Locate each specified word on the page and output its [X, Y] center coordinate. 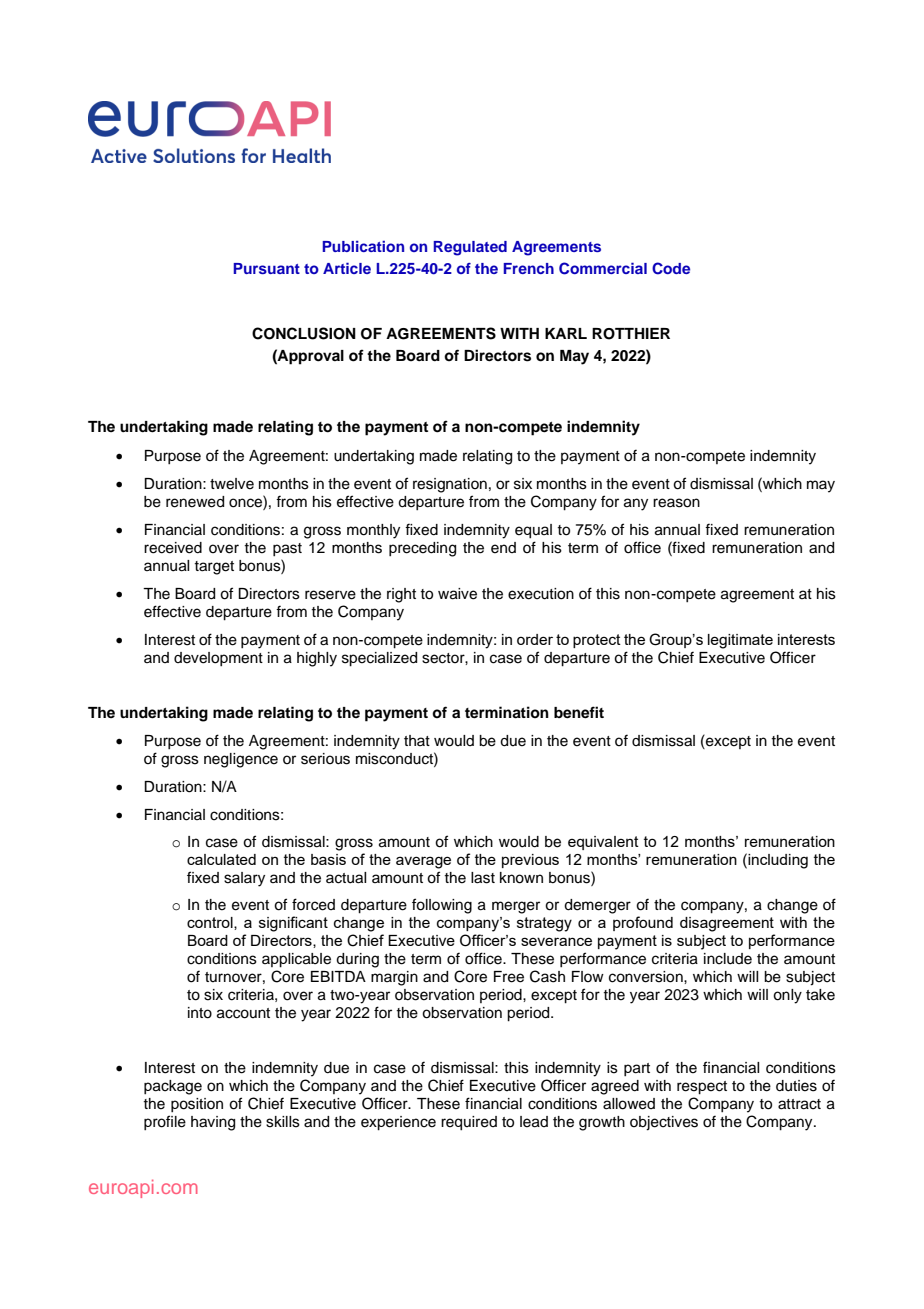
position [197, 1105]
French [528, 268]
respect [702, 1088]
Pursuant [266, 268]
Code [671, 268]
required [469, 1123]
